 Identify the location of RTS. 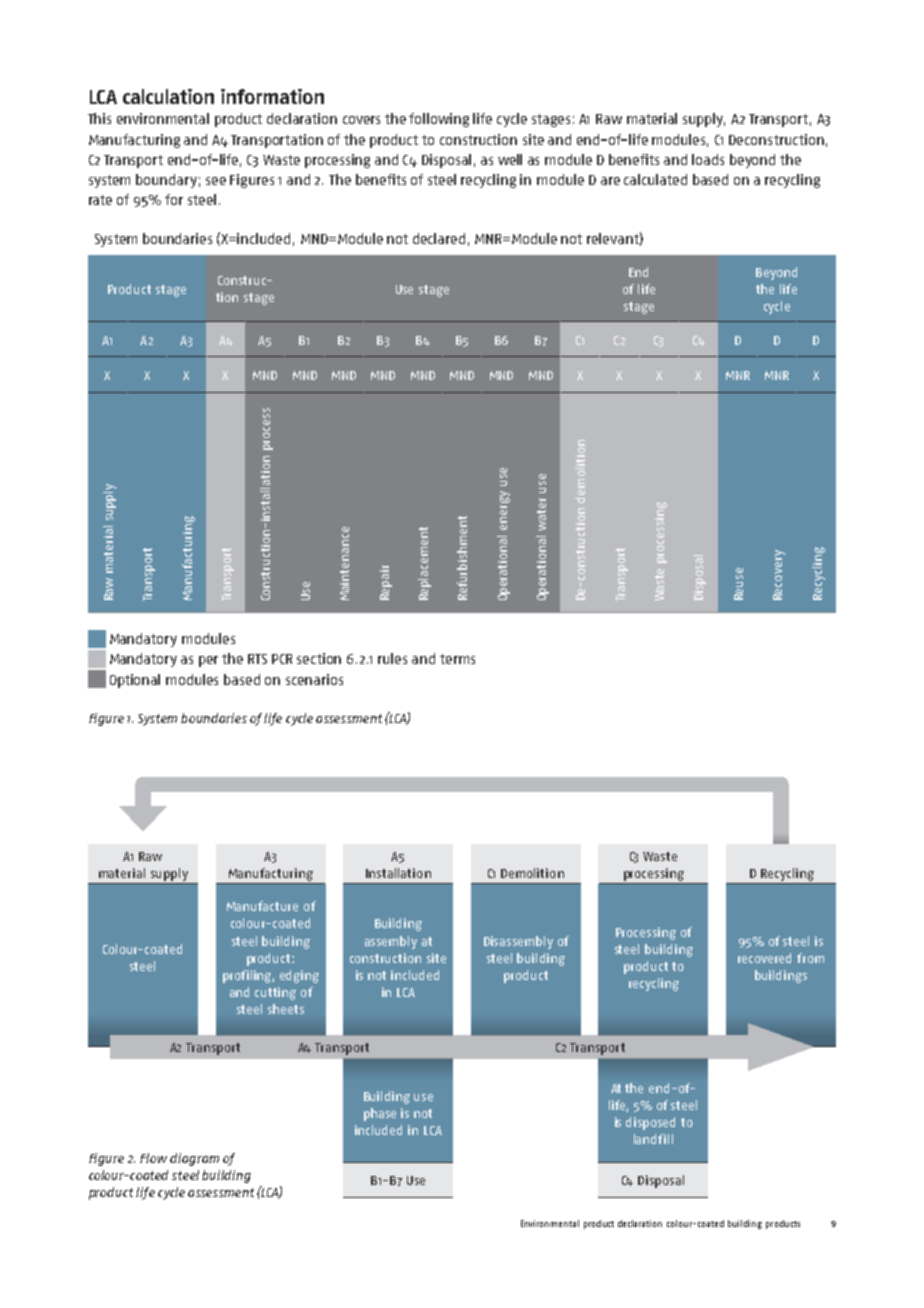
(257, 659).
